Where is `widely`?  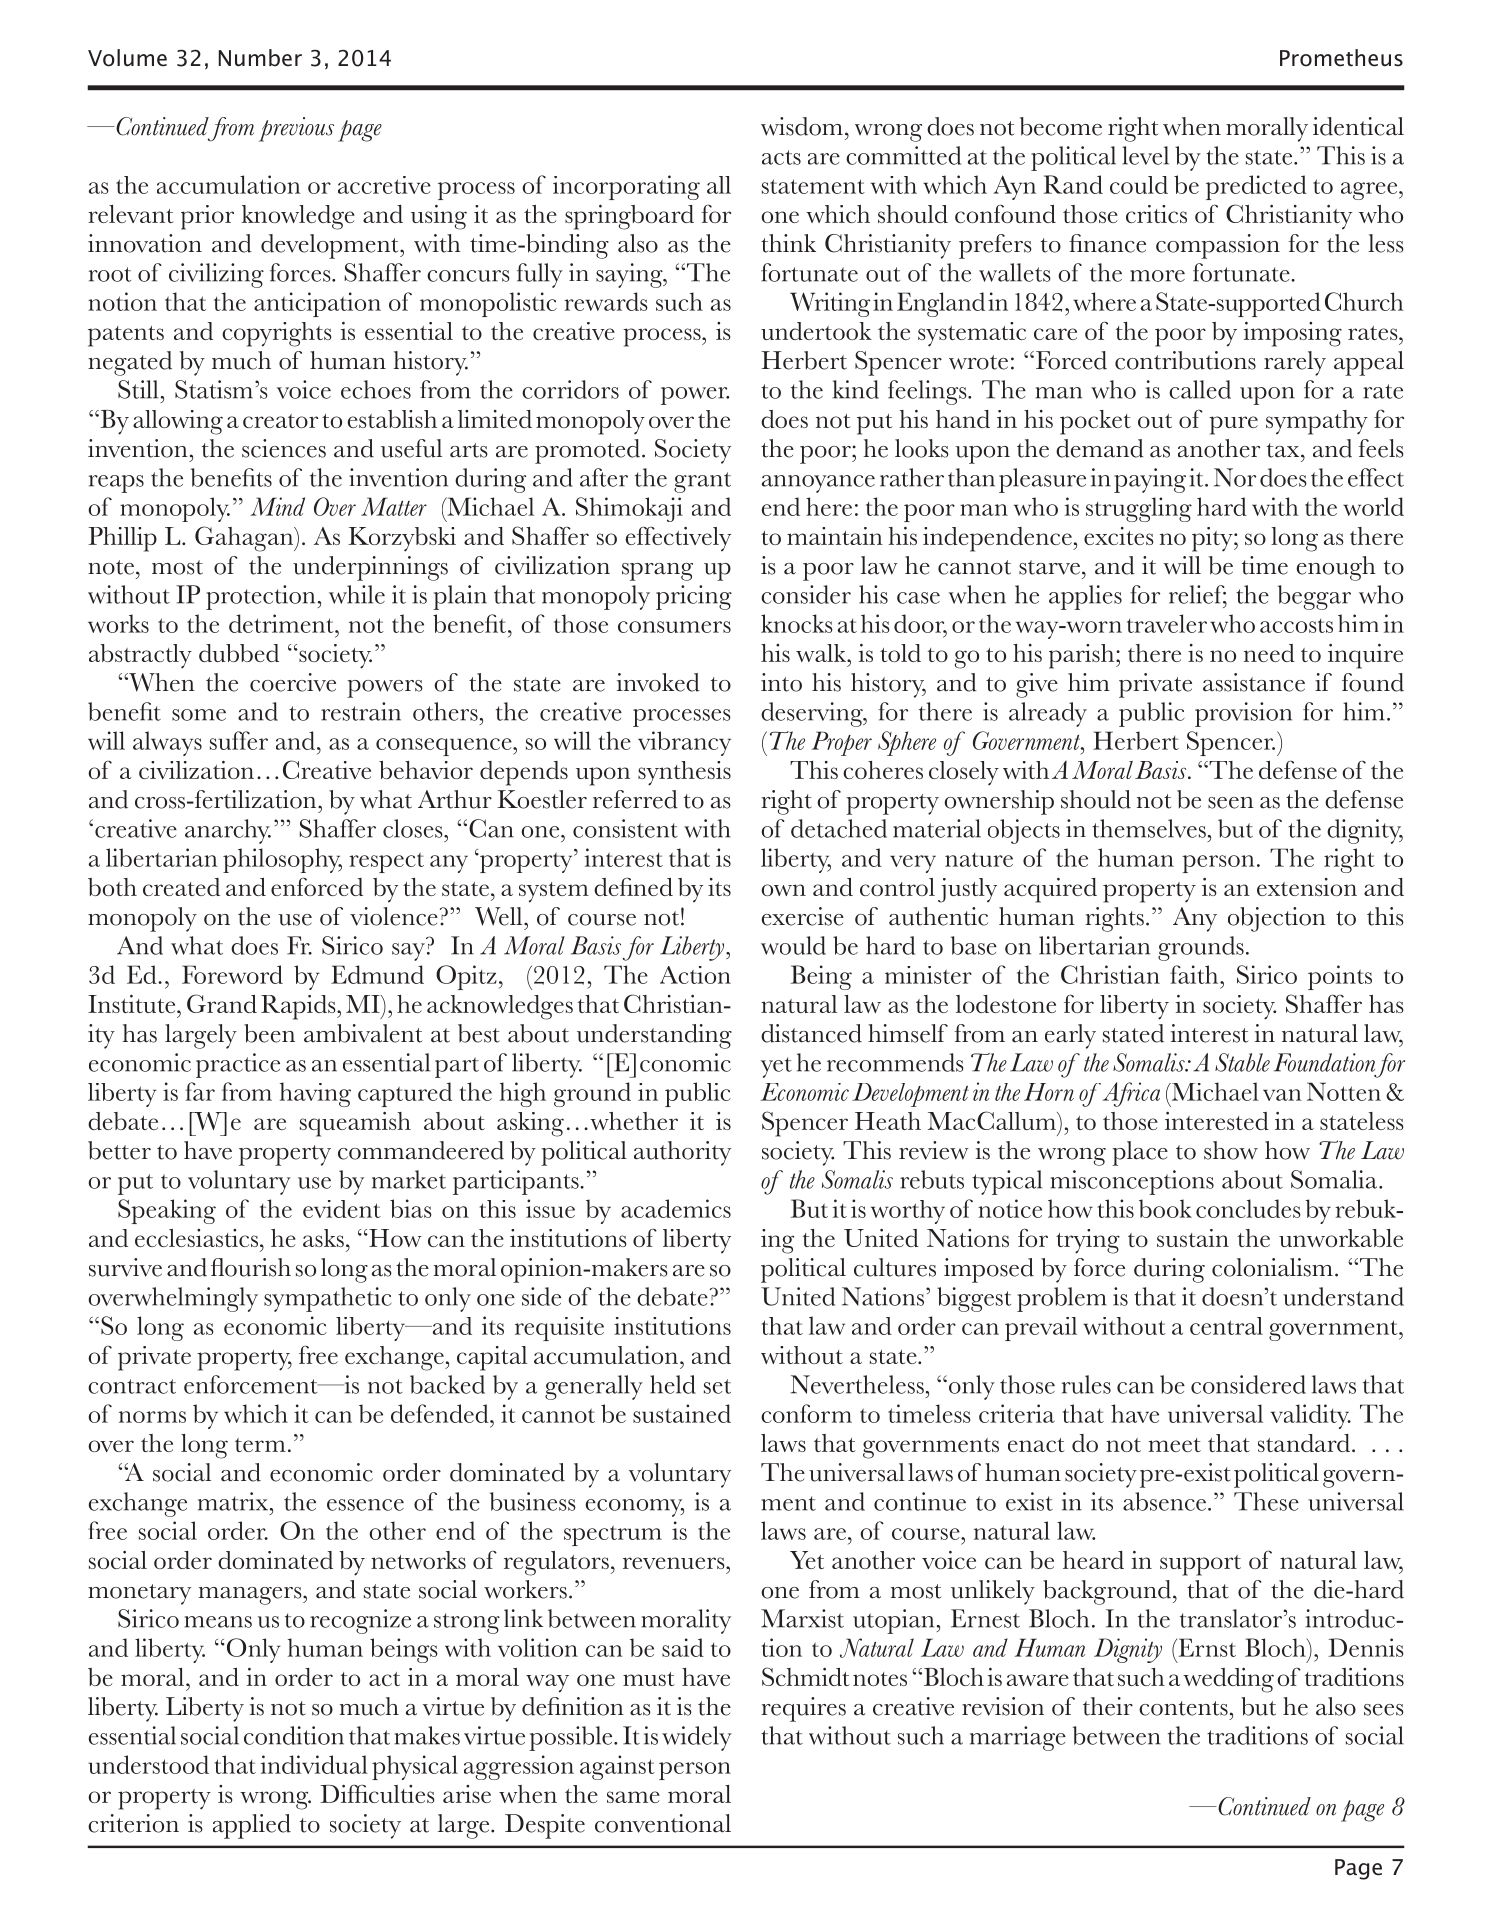 widely is located at coordinates (697, 1738).
